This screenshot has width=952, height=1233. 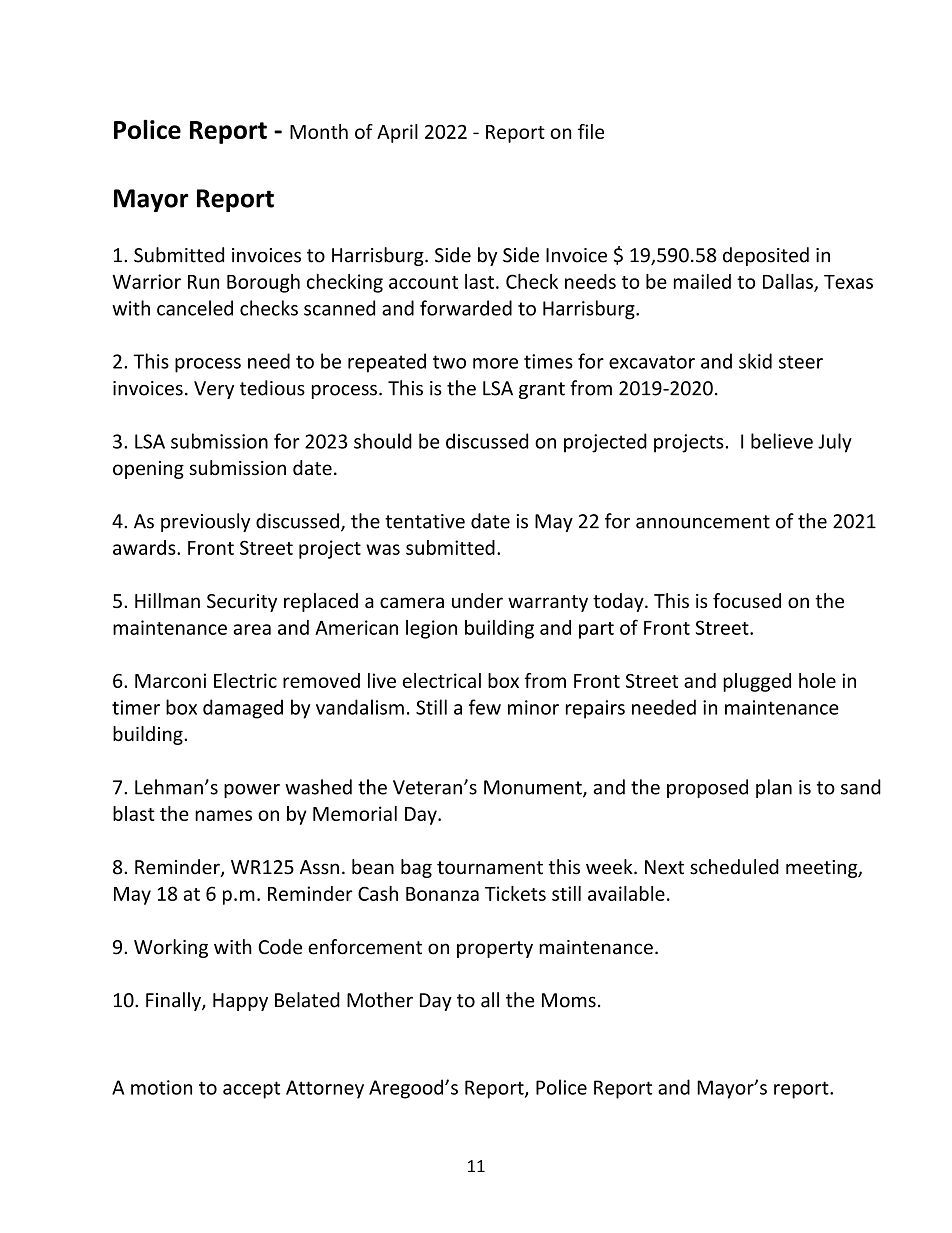 I want to click on scheduled, so click(x=734, y=867).
